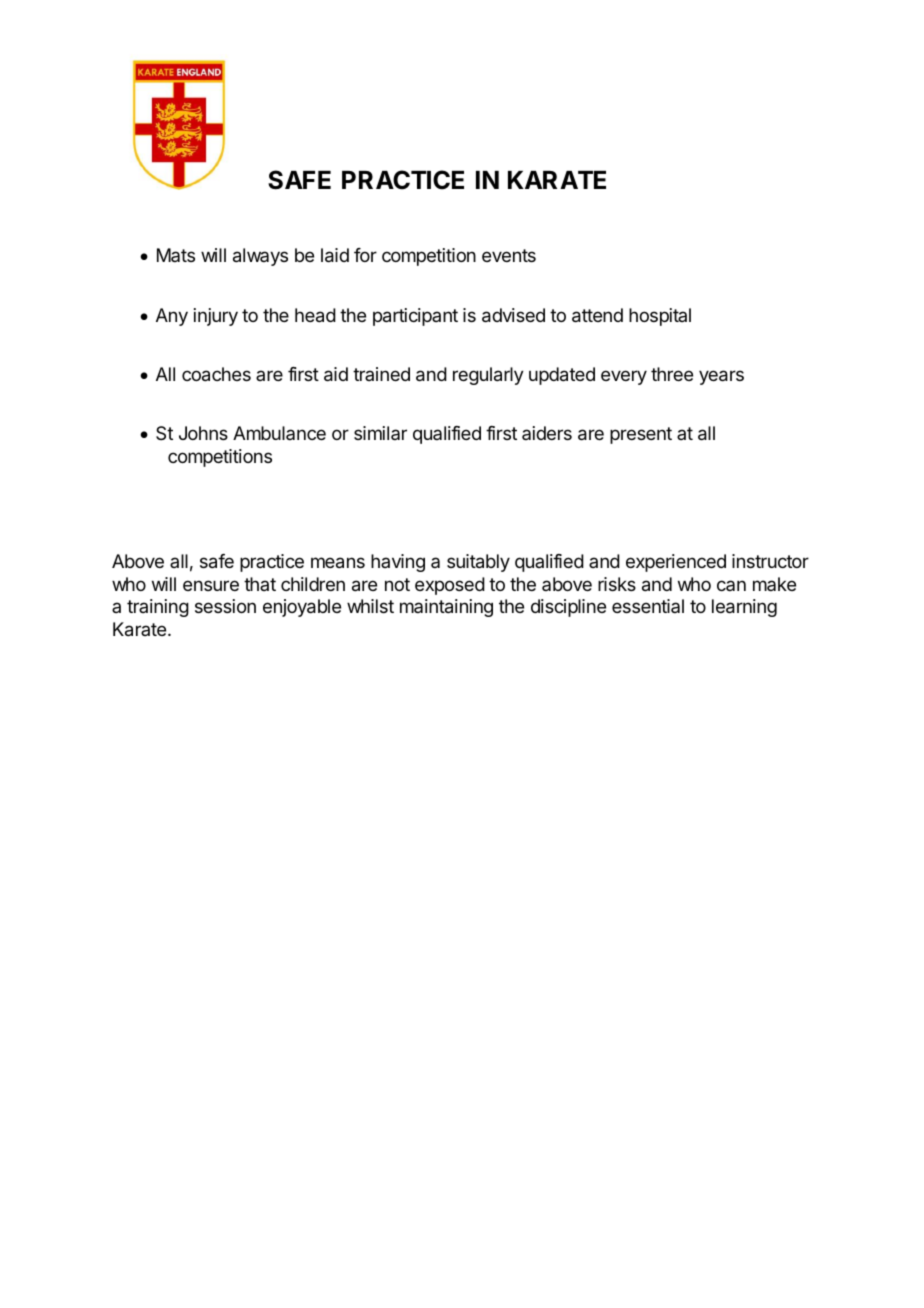  I want to click on years, so click(721, 377).
